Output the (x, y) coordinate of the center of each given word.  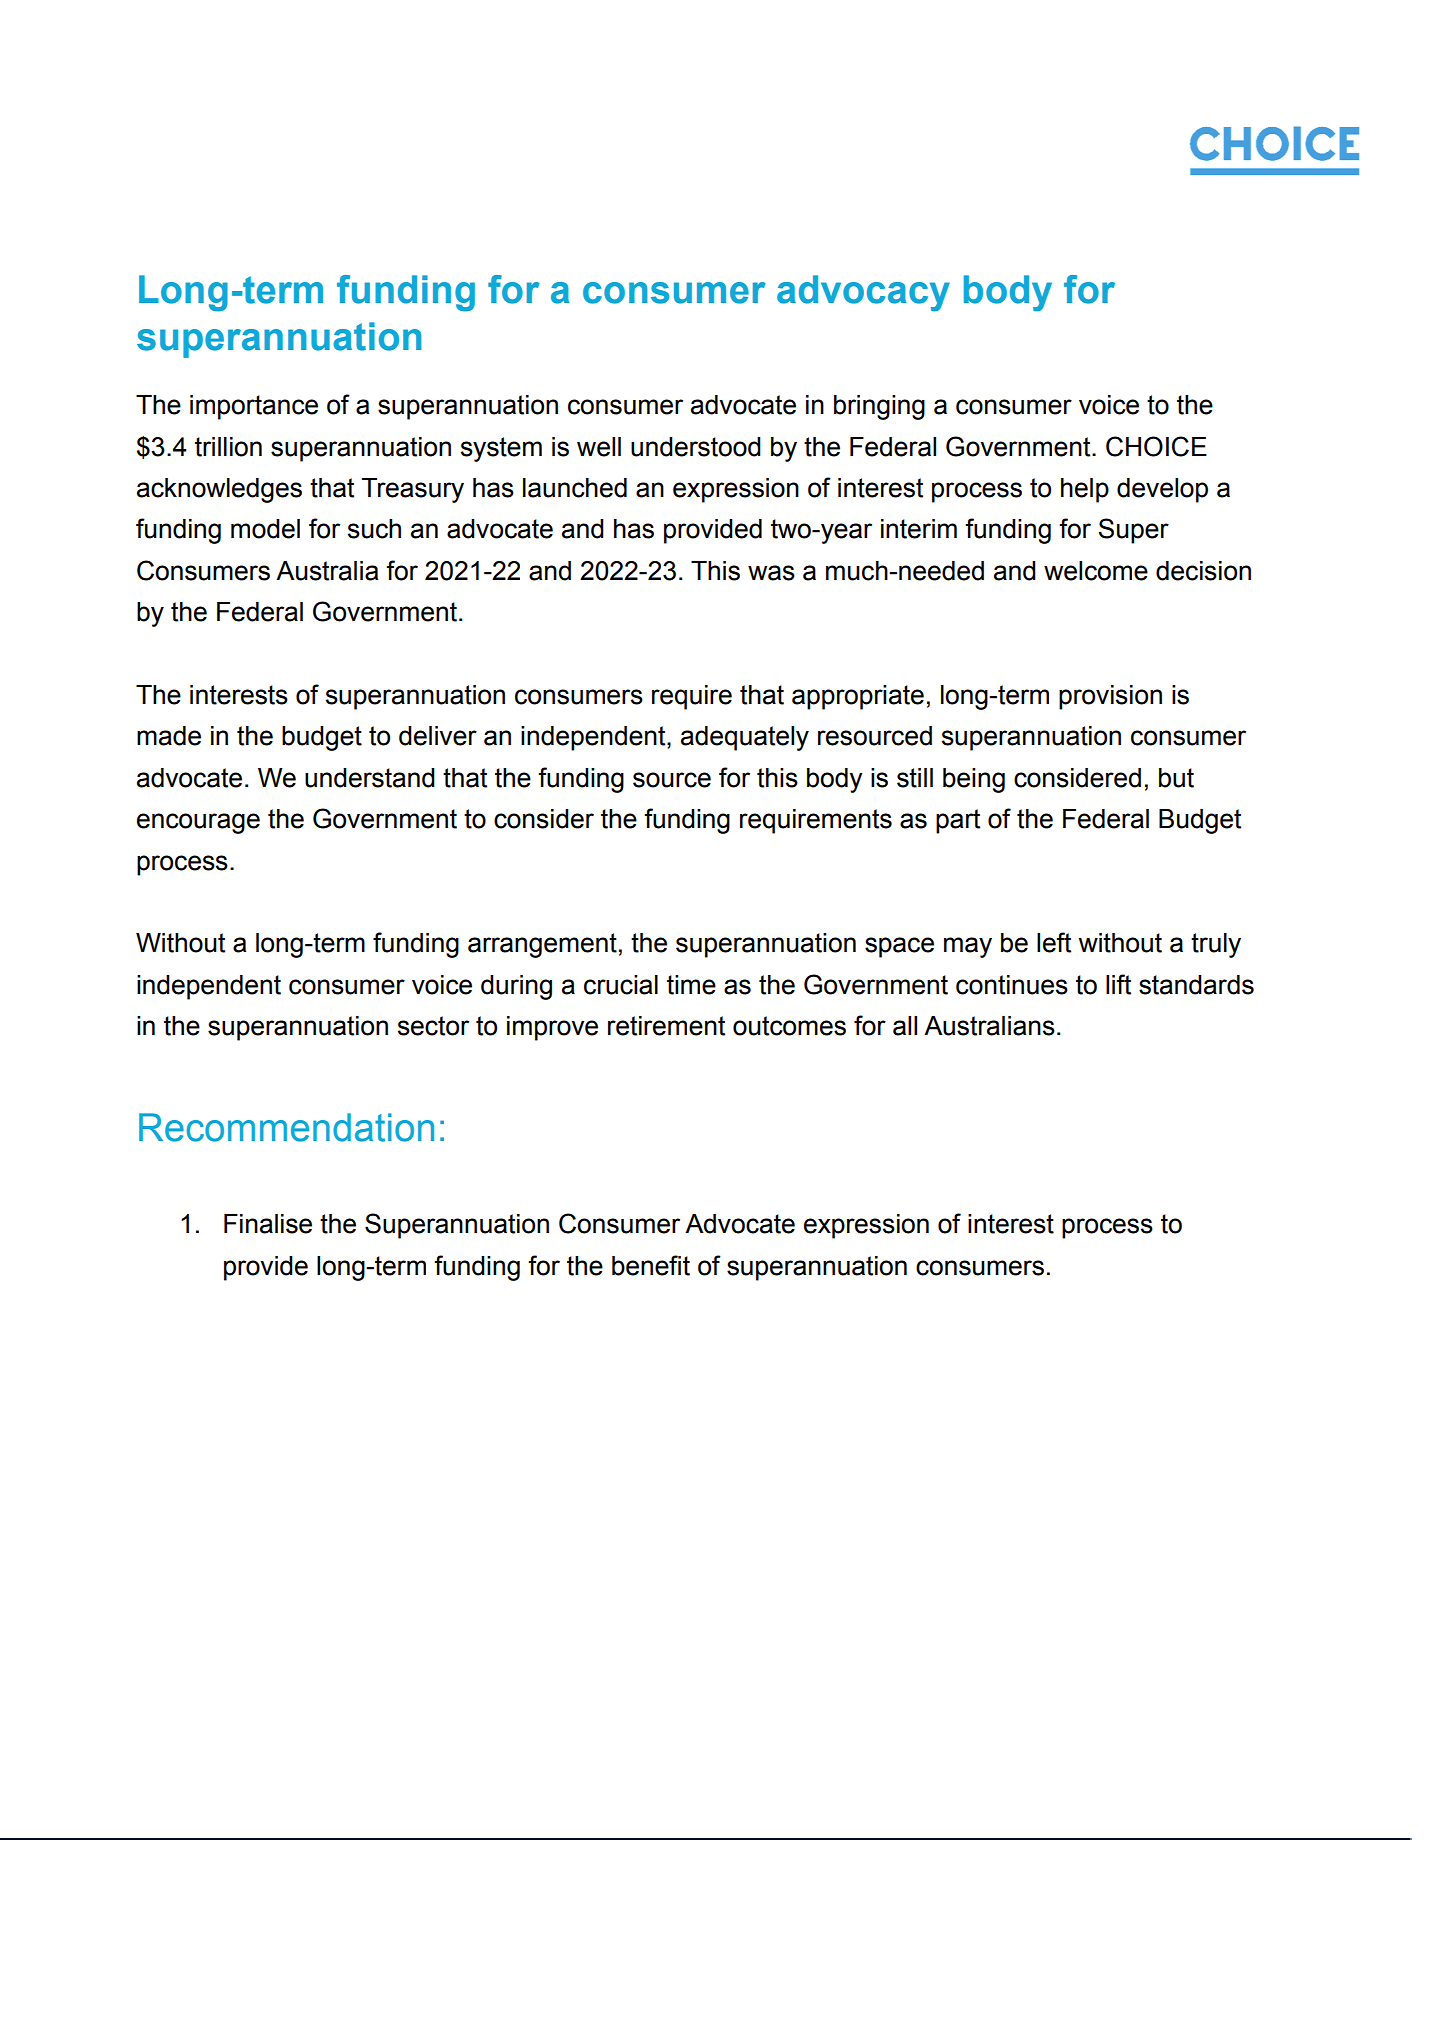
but (1176, 778)
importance (254, 407)
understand (370, 778)
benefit (651, 1265)
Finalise (268, 1224)
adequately (745, 738)
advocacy (863, 293)
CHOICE (1156, 446)
